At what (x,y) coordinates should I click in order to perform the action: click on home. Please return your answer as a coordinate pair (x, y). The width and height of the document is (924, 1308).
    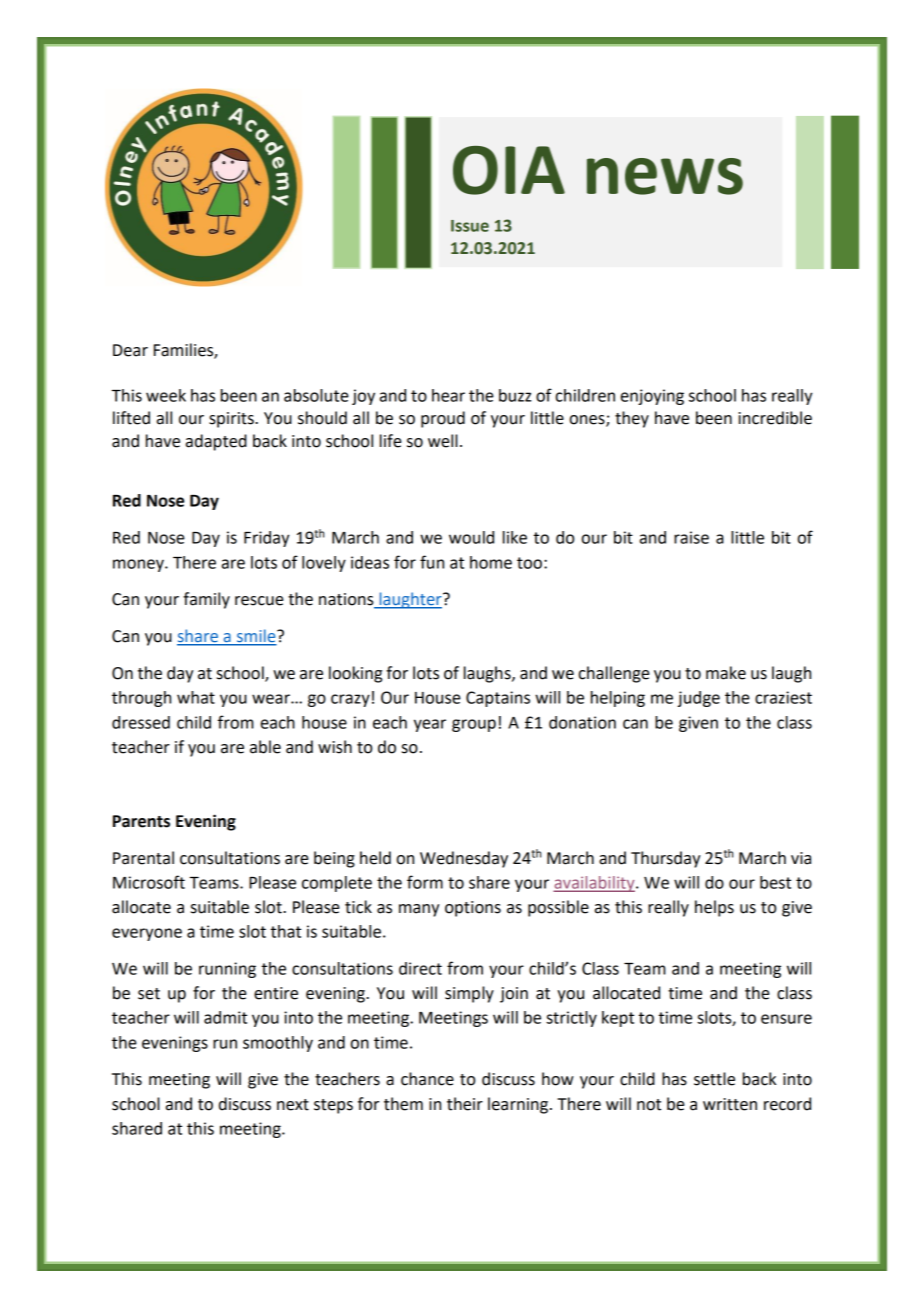
    Looking at the image, I should click on (491, 562).
